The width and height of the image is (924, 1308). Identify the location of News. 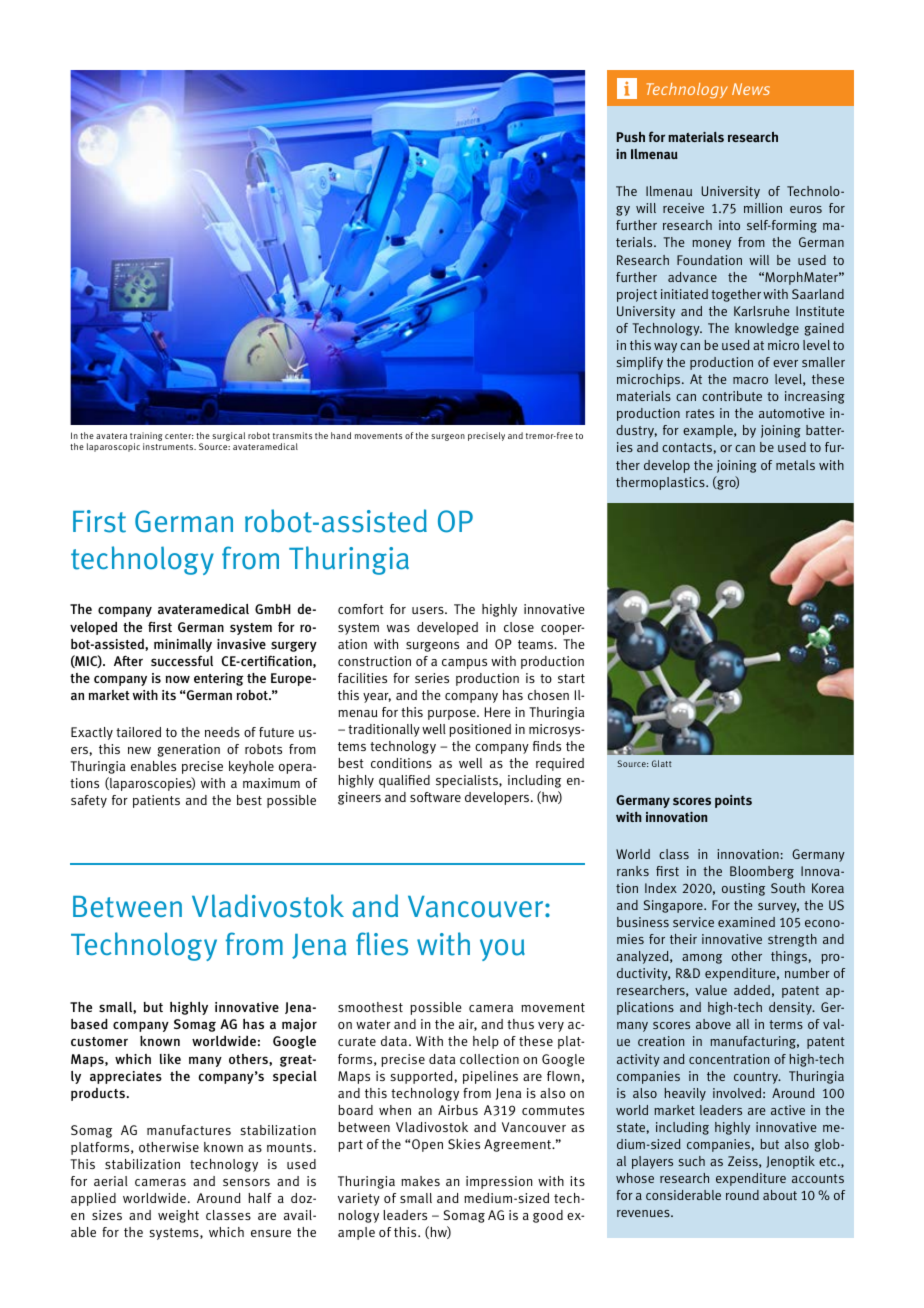
(751, 89).
